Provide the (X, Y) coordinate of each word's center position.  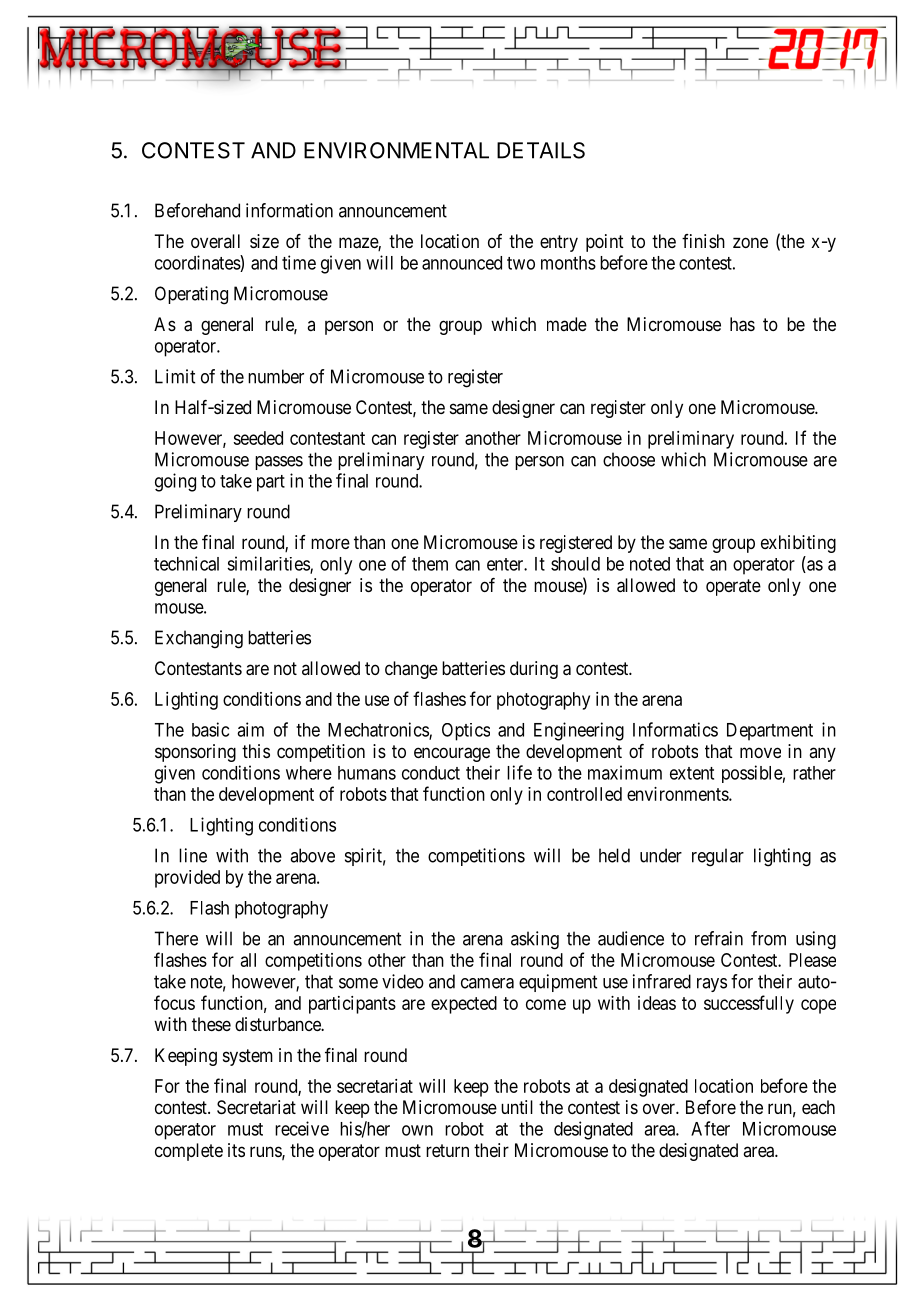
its (236, 1150)
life (519, 772)
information (289, 210)
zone (750, 242)
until (517, 1107)
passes (279, 463)
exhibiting (798, 544)
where (309, 773)
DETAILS (541, 150)
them (430, 564)
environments (678, 794)
